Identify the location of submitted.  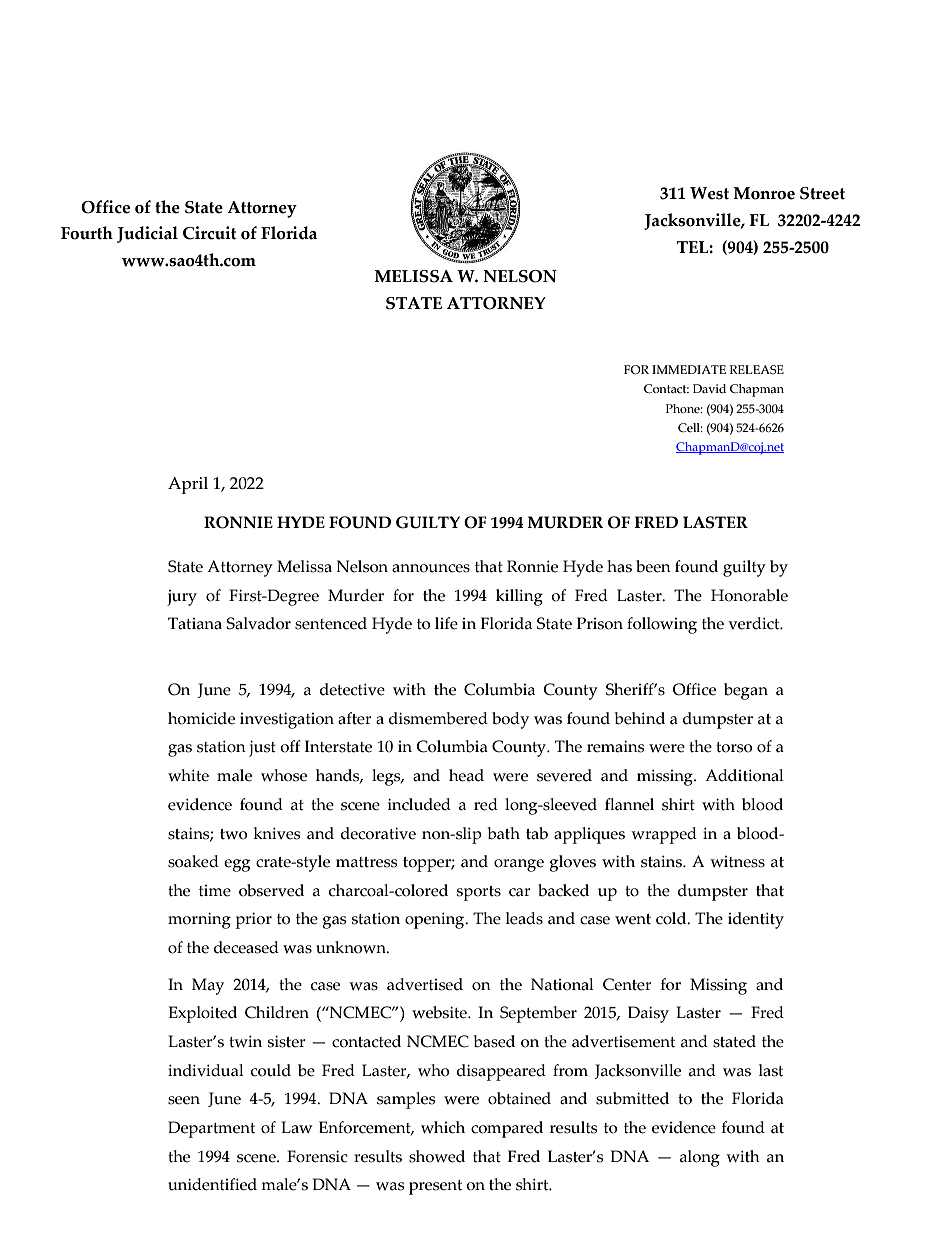
(632, 1098).
